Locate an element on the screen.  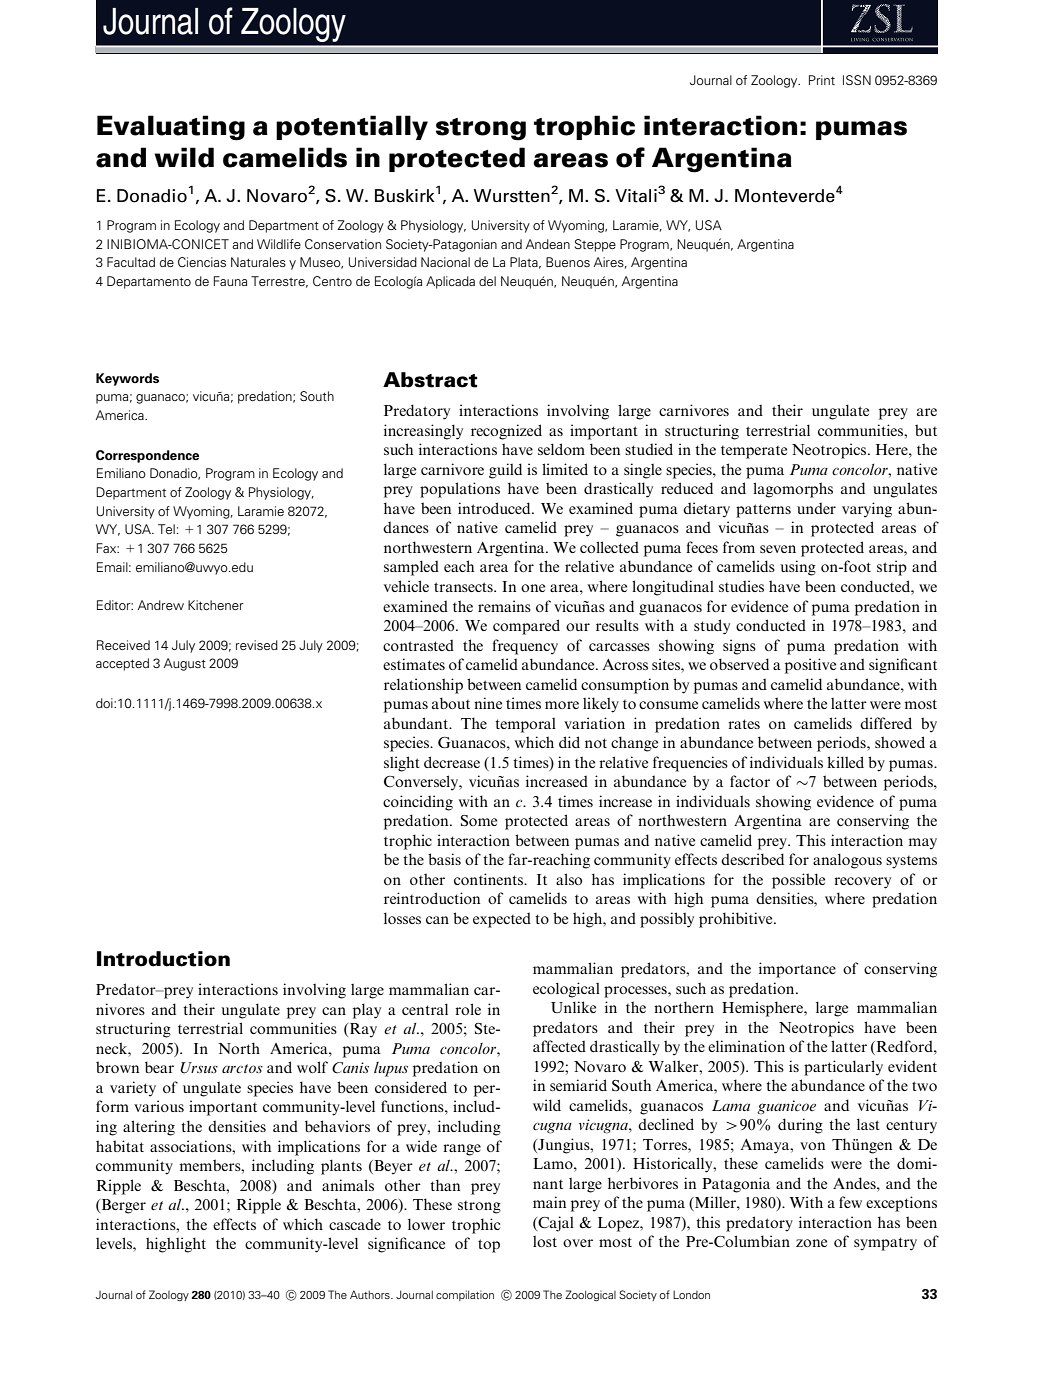
but is located at coordinates (926, 430).
